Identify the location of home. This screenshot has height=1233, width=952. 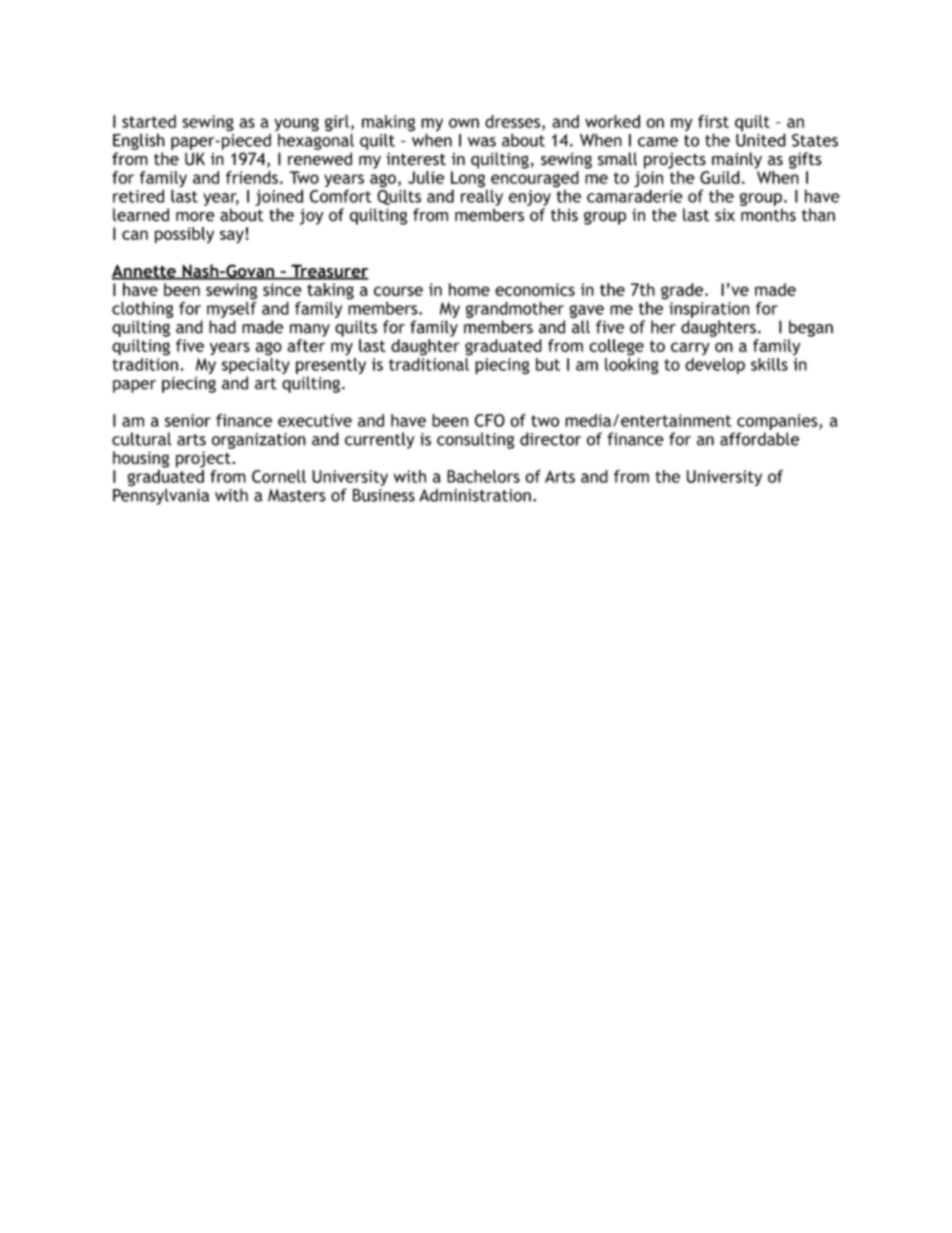
(469, 289).
